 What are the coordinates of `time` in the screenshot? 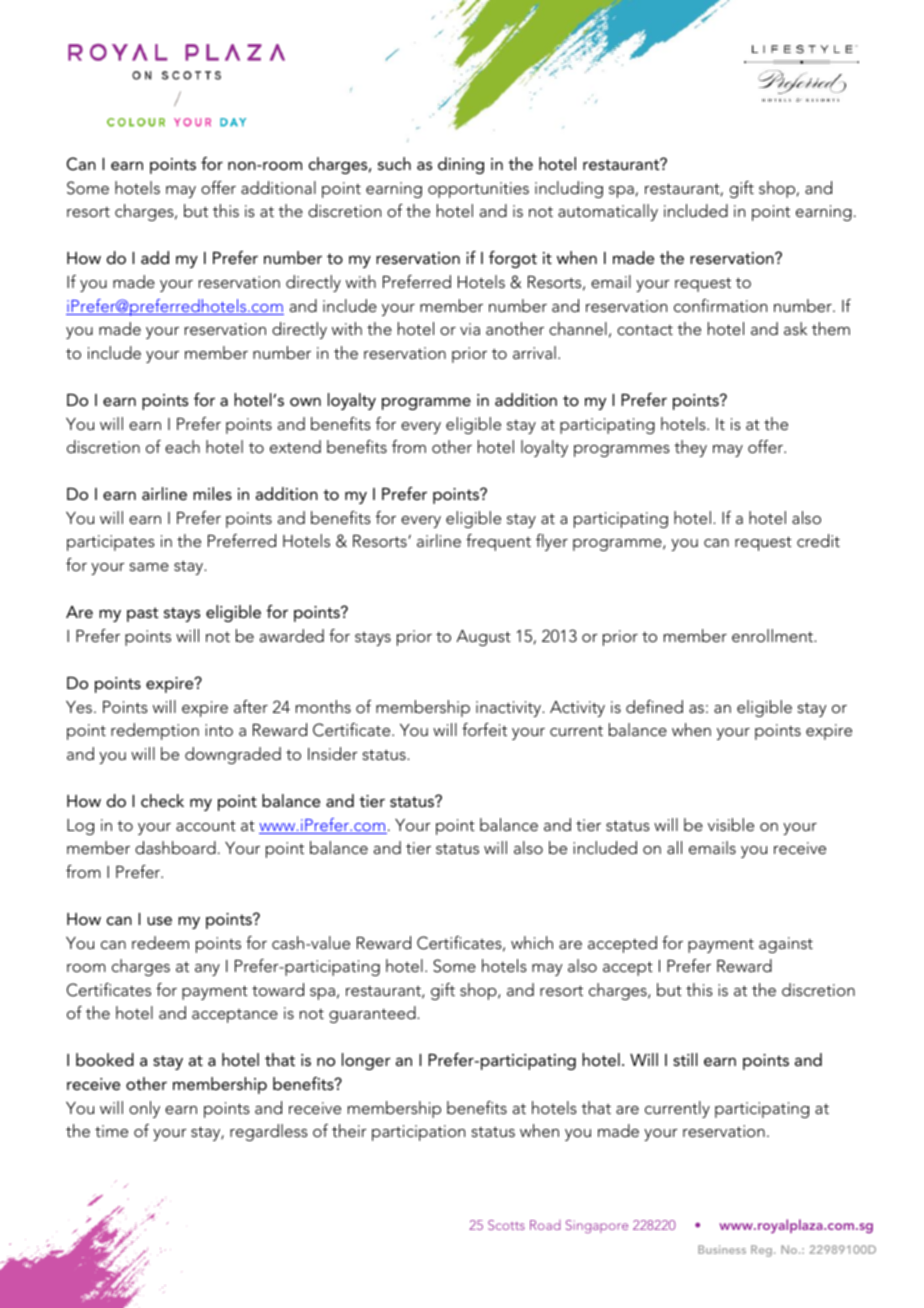 It's located at (111, 1131).
